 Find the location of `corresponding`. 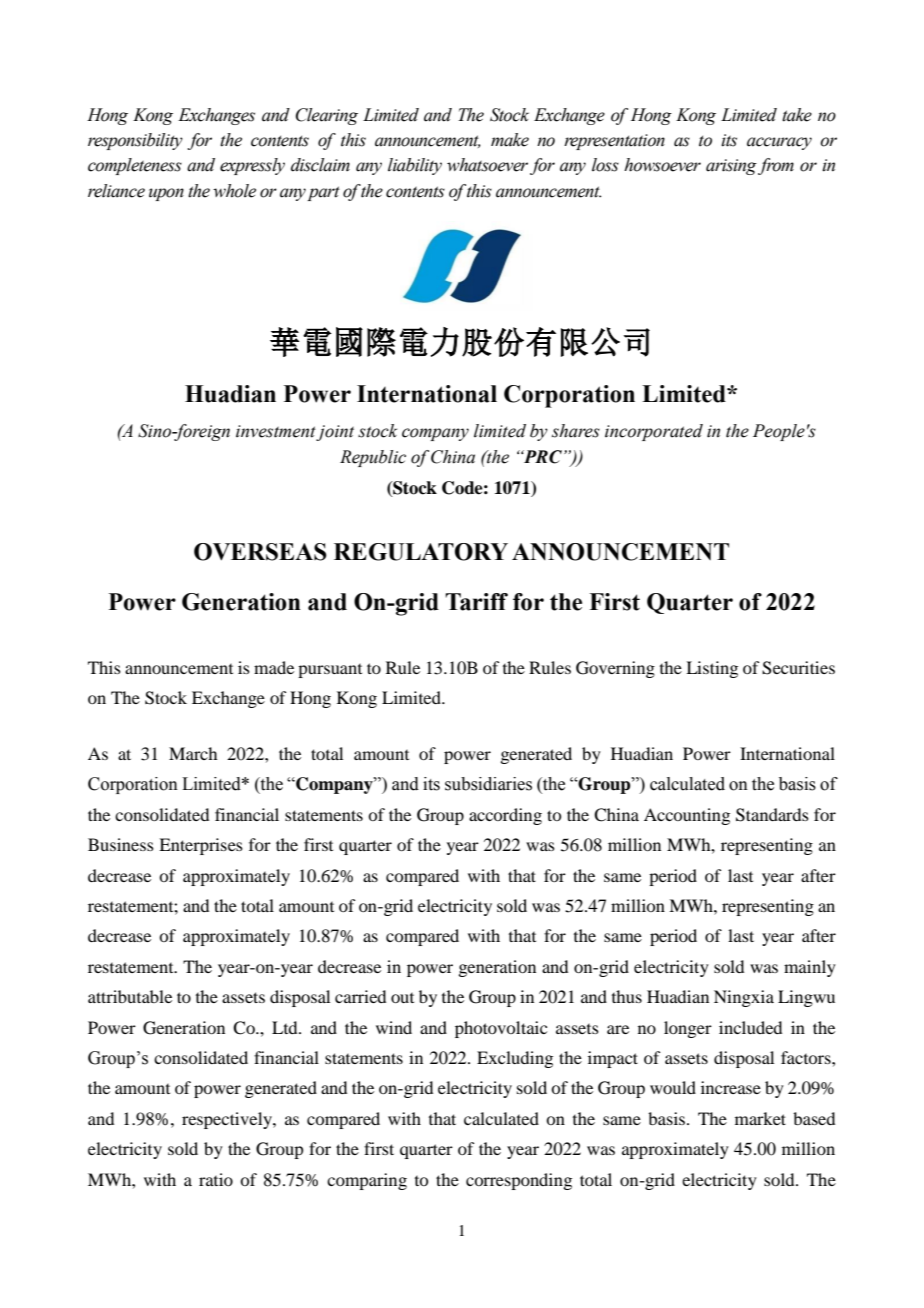

corresponding is located at coordinates (519, 1181).
